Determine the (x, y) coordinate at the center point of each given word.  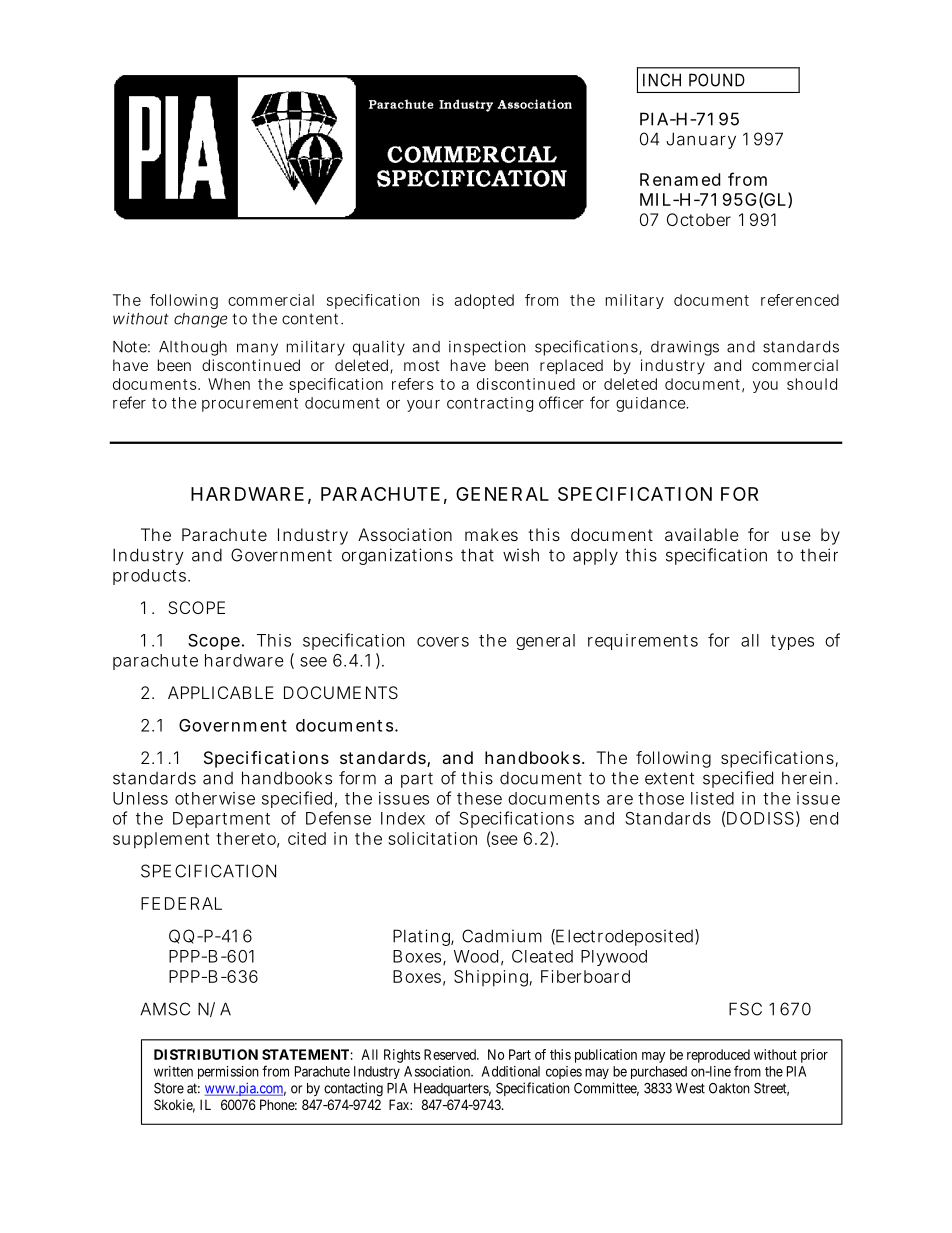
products (151, 577)
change (201, 320)
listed (712, 798)
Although (193, 348)
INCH (662, 80)
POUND (717, 80)
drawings (685, 348)
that (477, 555)
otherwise (215, 798)
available (702, 534)
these (479, 798)
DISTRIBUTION (206, 1054)
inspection (487, 348)
